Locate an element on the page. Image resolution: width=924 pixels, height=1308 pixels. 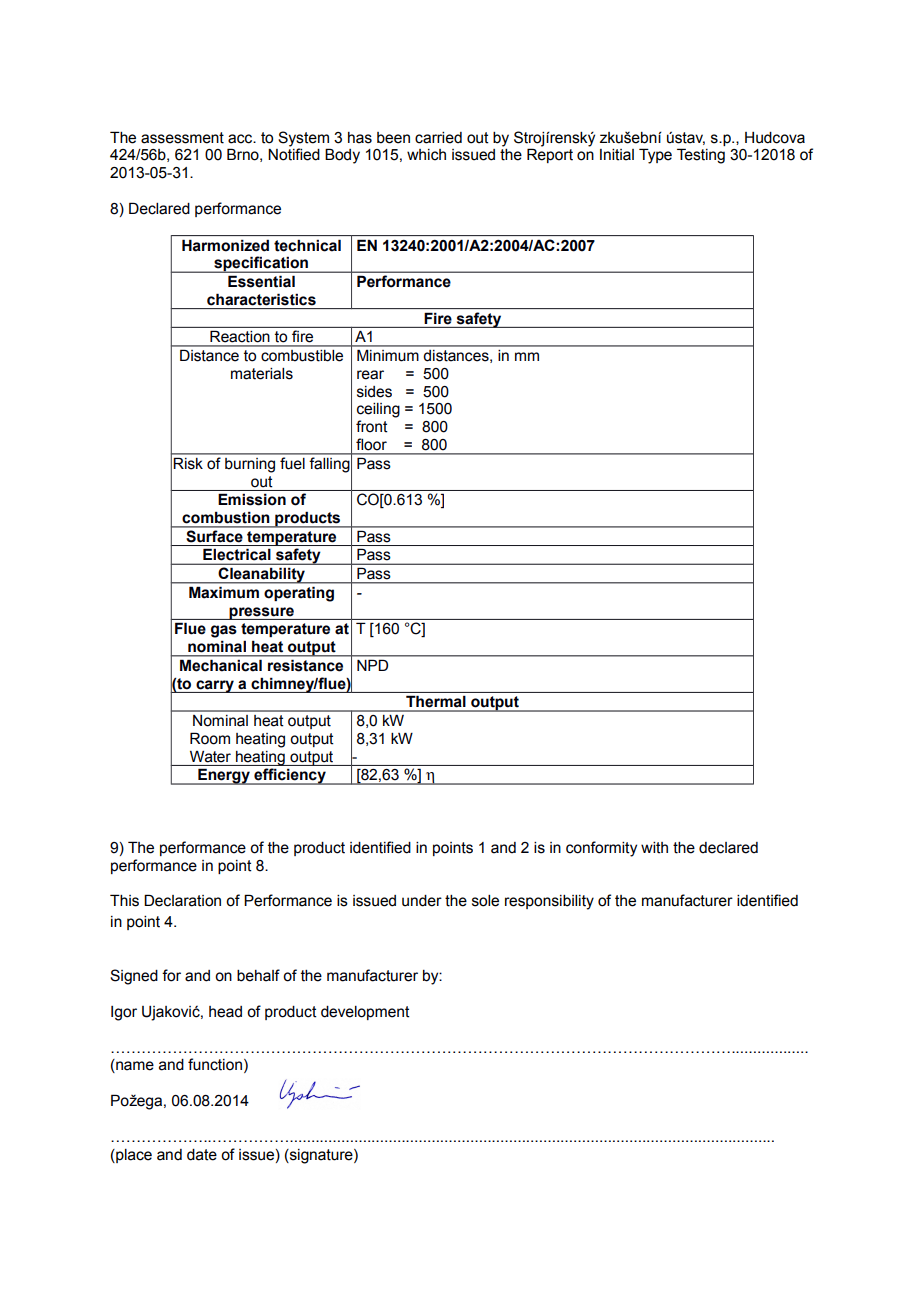
development is located at coordinates (365, 1013).
